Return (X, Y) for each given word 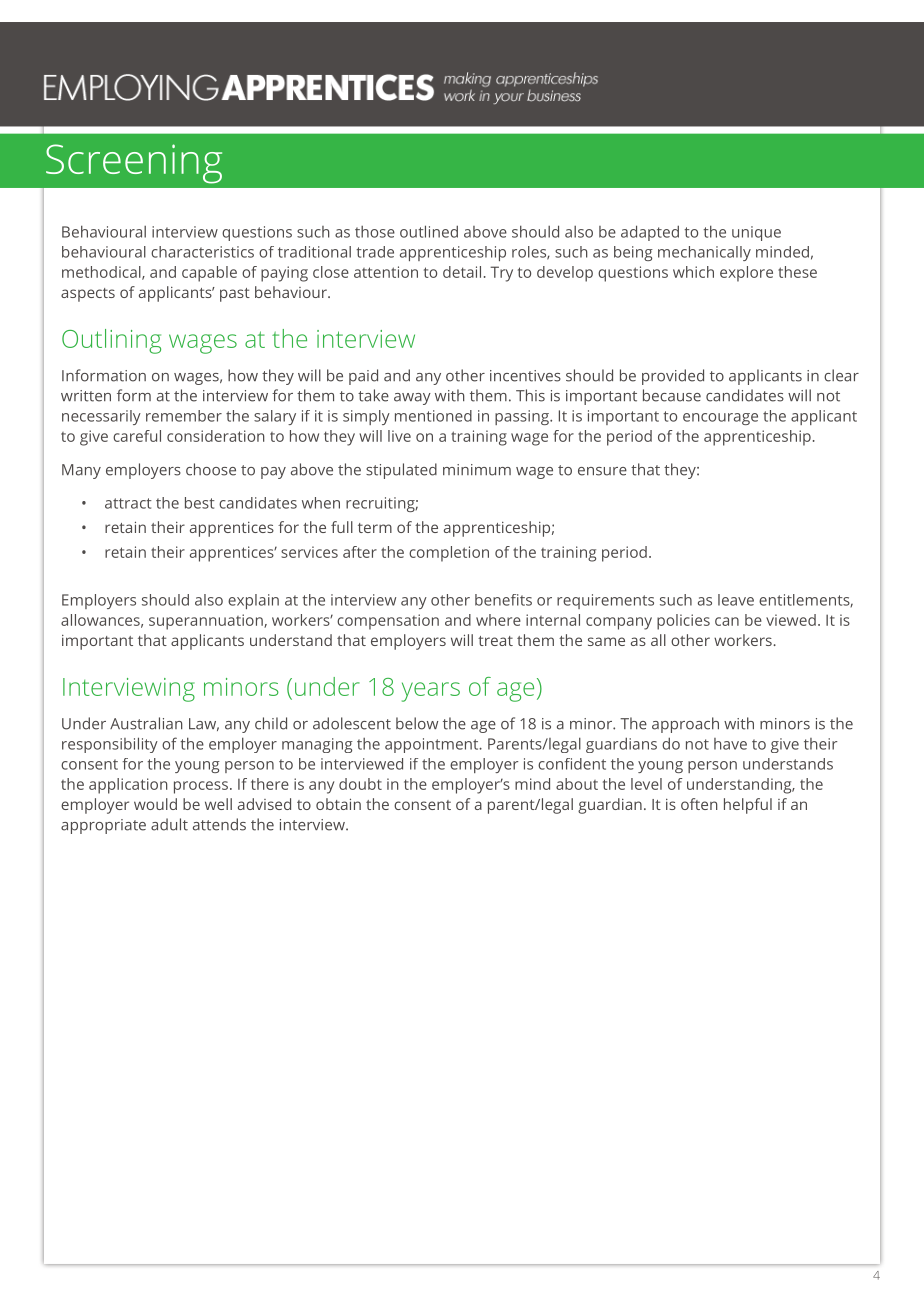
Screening (134, 164)
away (412, 399)
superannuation (207, 622)
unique (756, 233)
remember (184, 416)
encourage (720, 419)
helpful (748, 806)
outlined (429, 231)
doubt (360, 784)
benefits (503, 600)
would (155, 804)
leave (736, 600)
